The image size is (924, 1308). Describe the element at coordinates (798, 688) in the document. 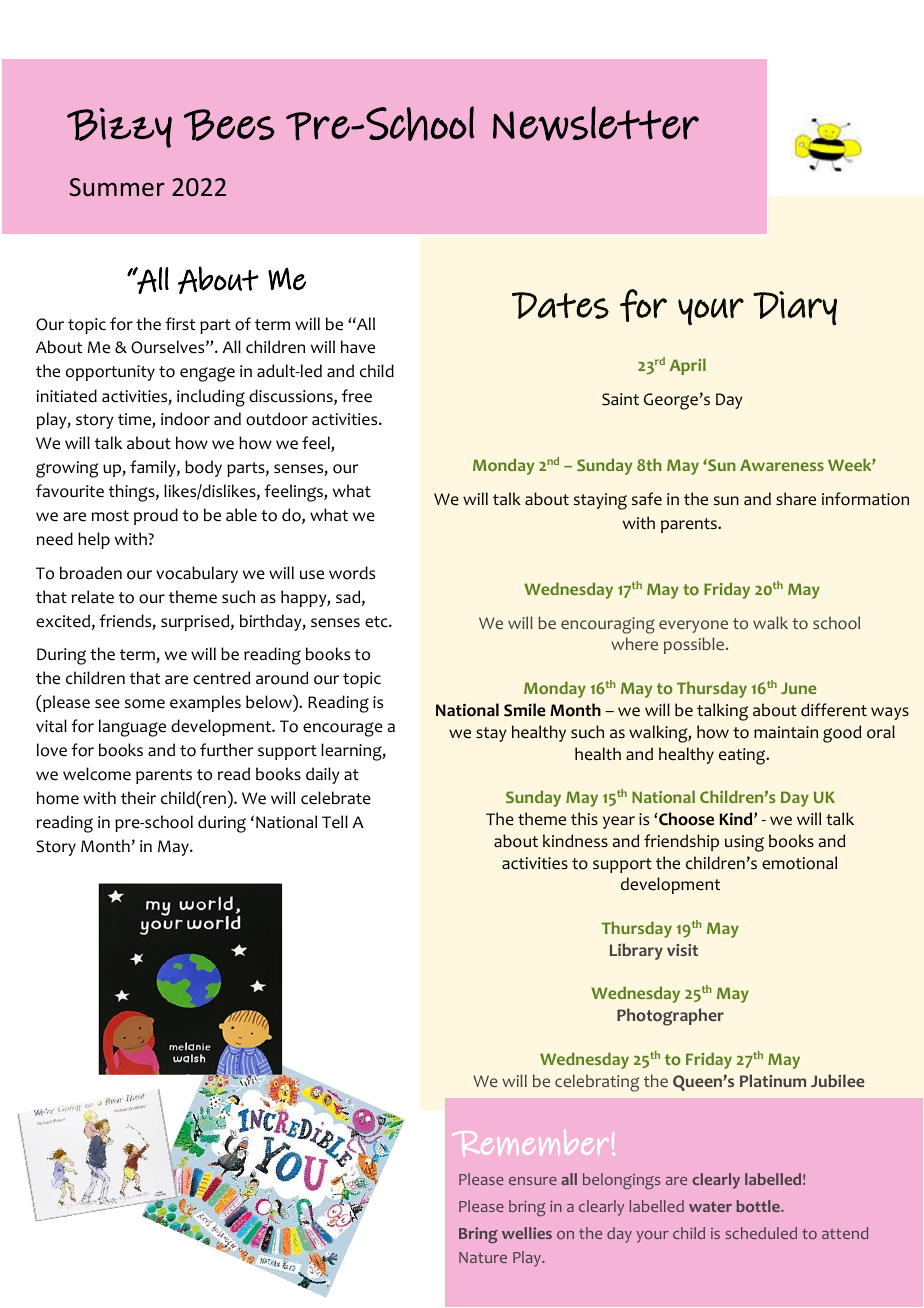

I see `June` at that location.
